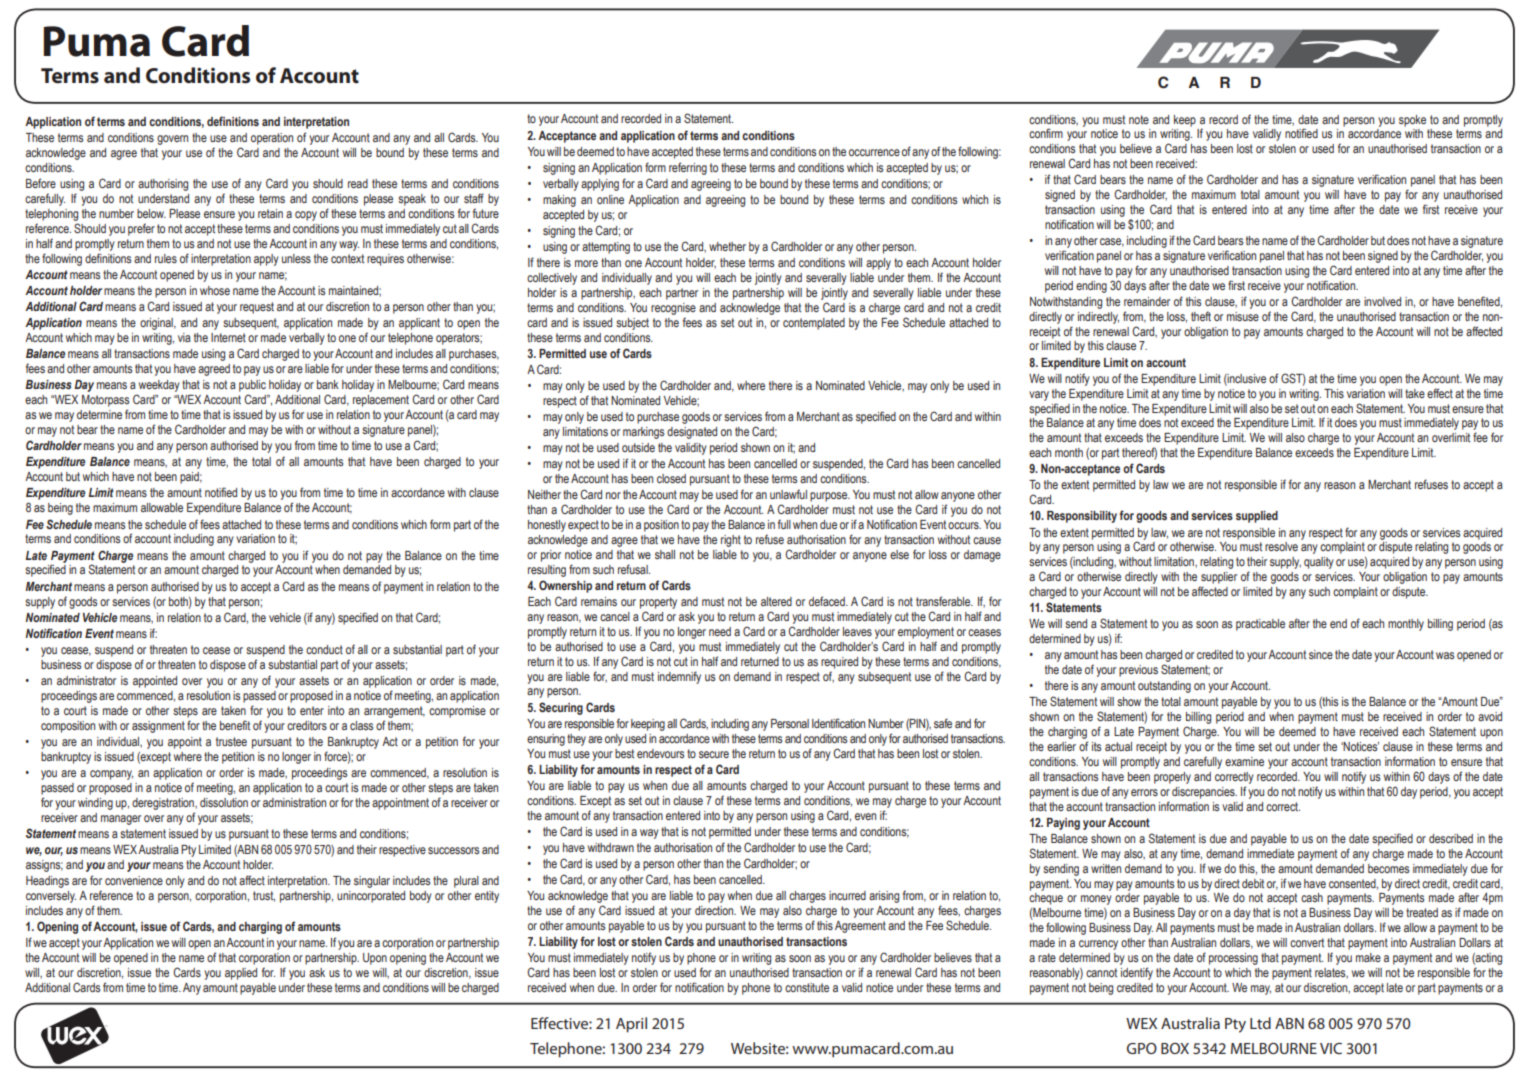 Image resolution: width=1529 pixels, height=1081 pixels. What do you see at coordinates (272, 139) in the image?
I see `operation` at bounding box center [272, 139].
